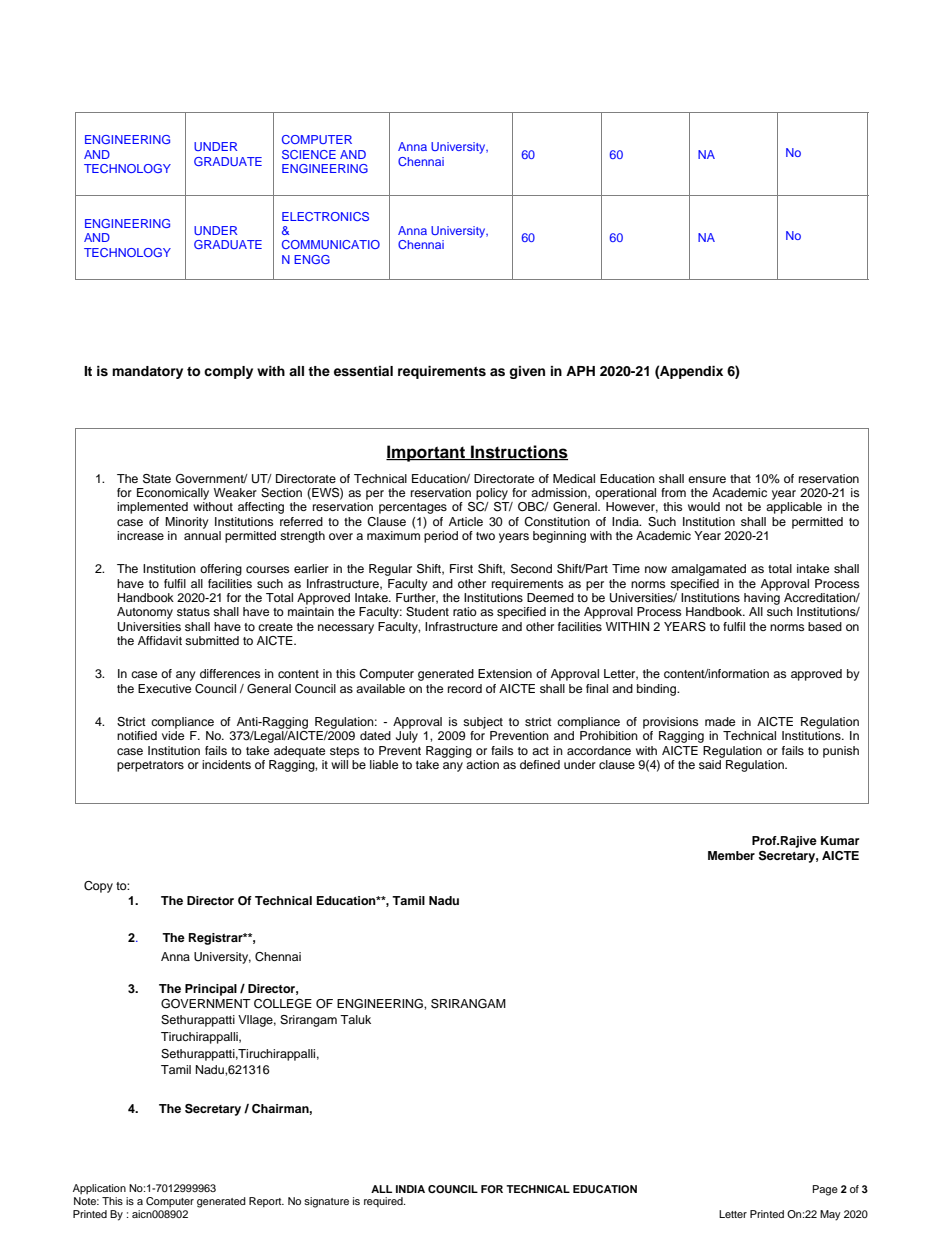 This screenshot has height=1233, width=952. Describe the element at coordinates (740, 478) in the screenshot. I see `that` at that location.
